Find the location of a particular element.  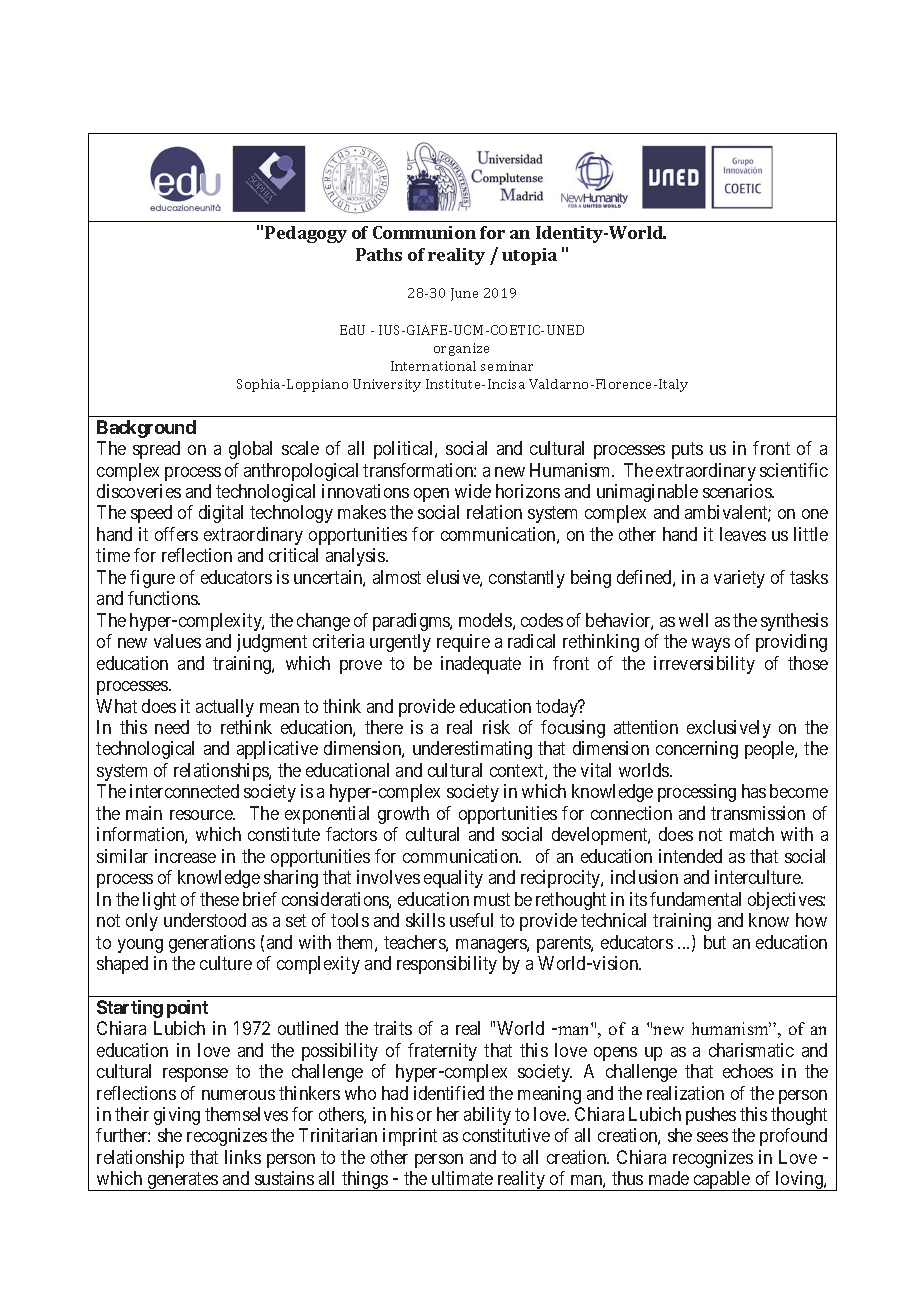

Pedagogy is located at coordinates (306, 234).
